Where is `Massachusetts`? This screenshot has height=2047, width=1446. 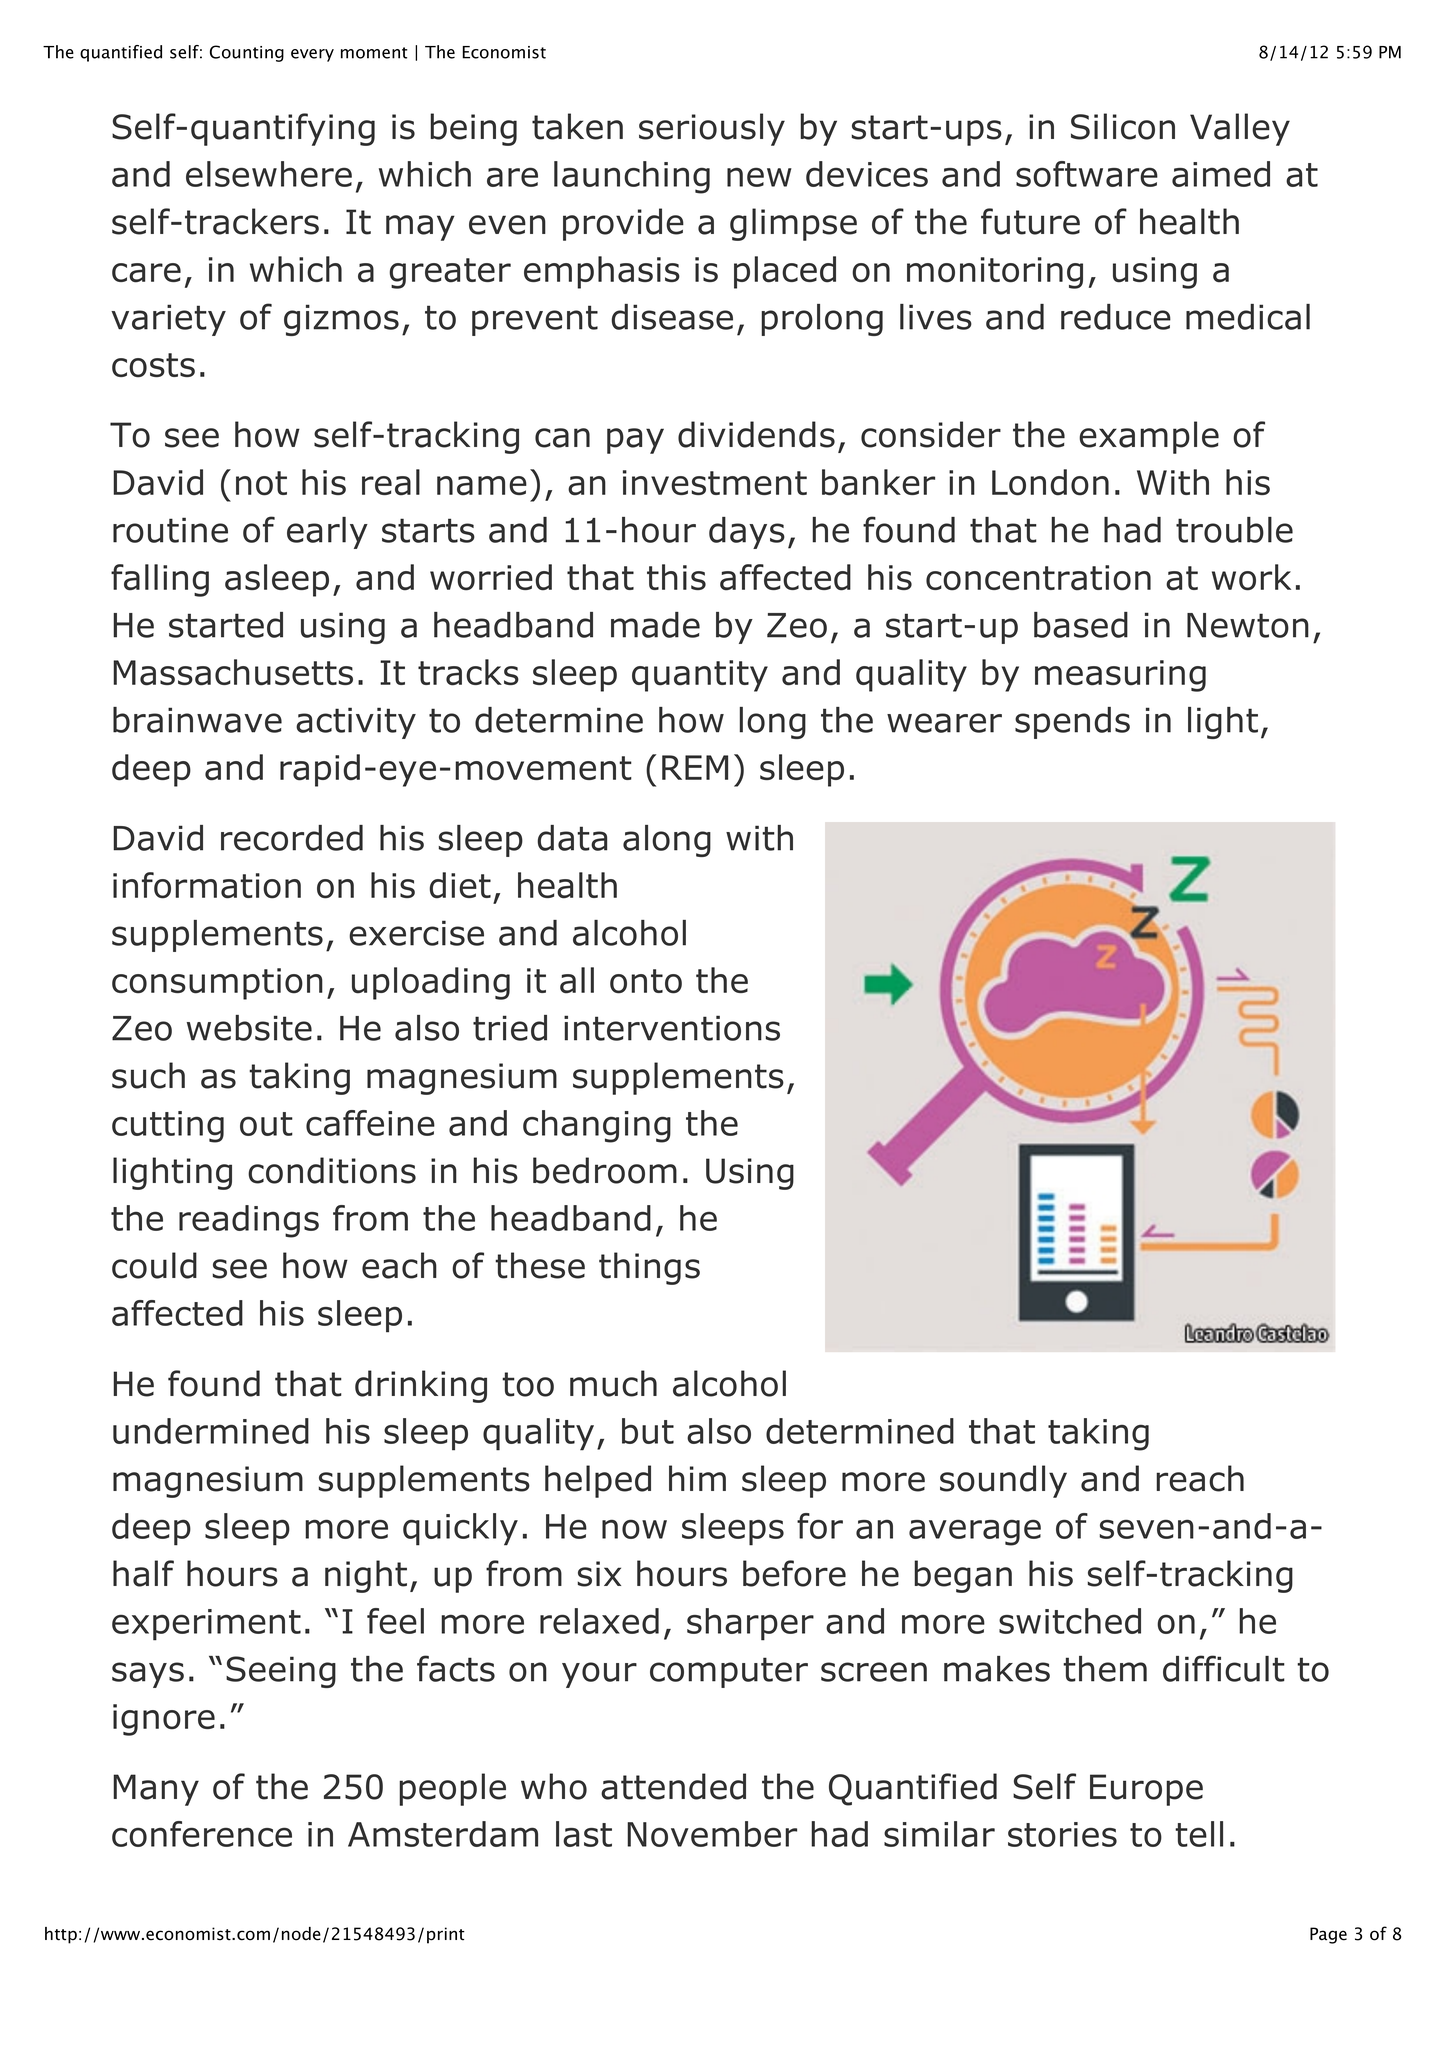
Massachusetts is located at coordinates (233, 672).
